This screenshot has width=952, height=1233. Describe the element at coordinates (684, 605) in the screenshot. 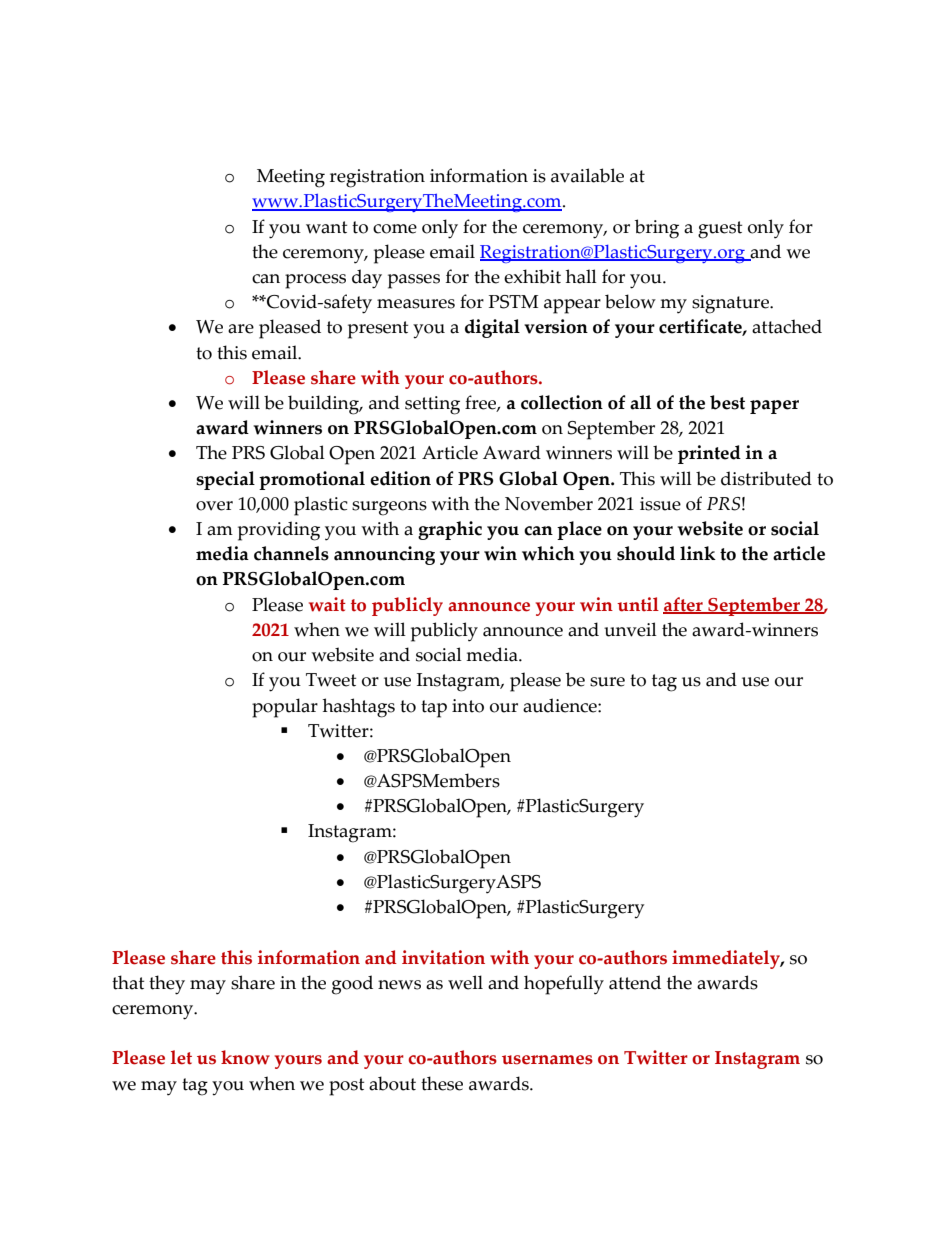

I see `after` at that location.
